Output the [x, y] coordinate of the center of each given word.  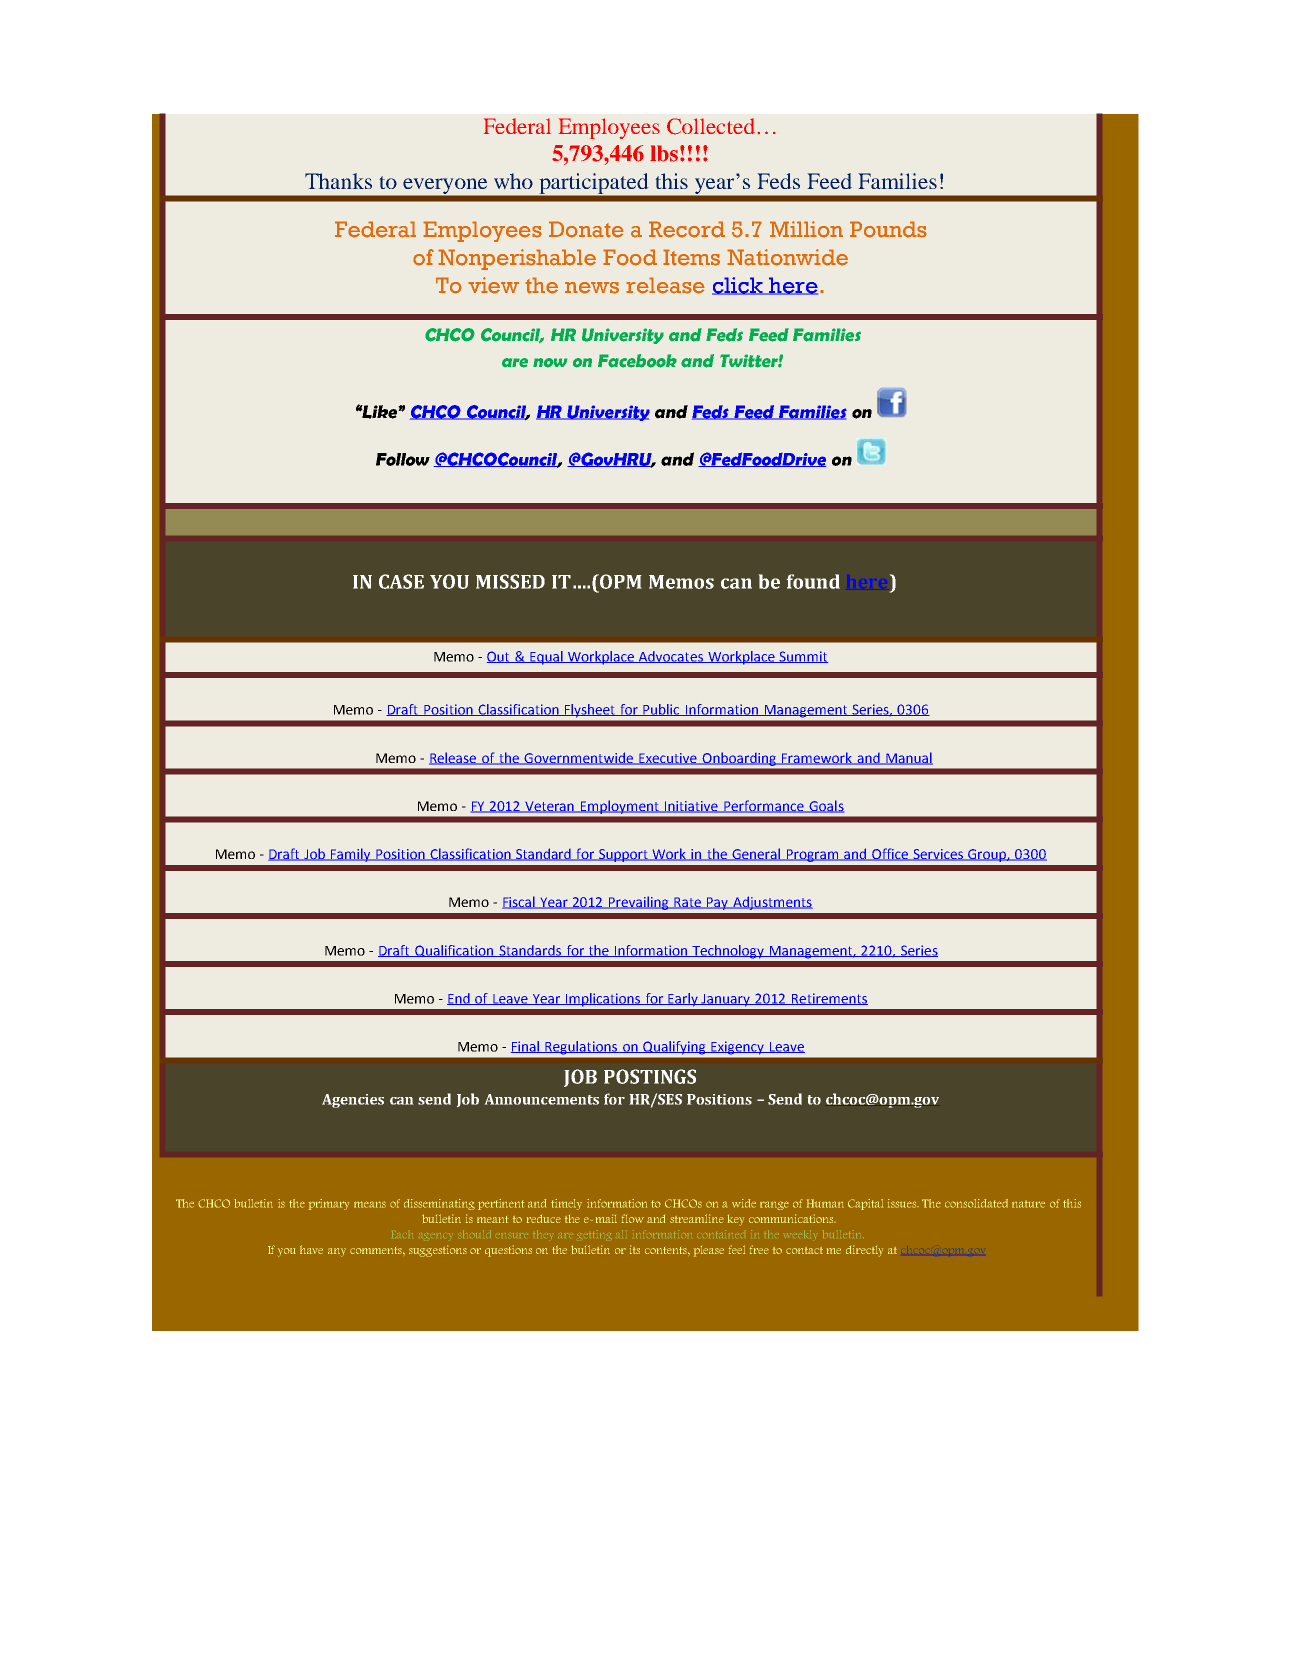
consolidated [976, 1203]
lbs [664, 153]
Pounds [888, 229]
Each [402, 1234]
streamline [697, 1218]
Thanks [338, 181]
